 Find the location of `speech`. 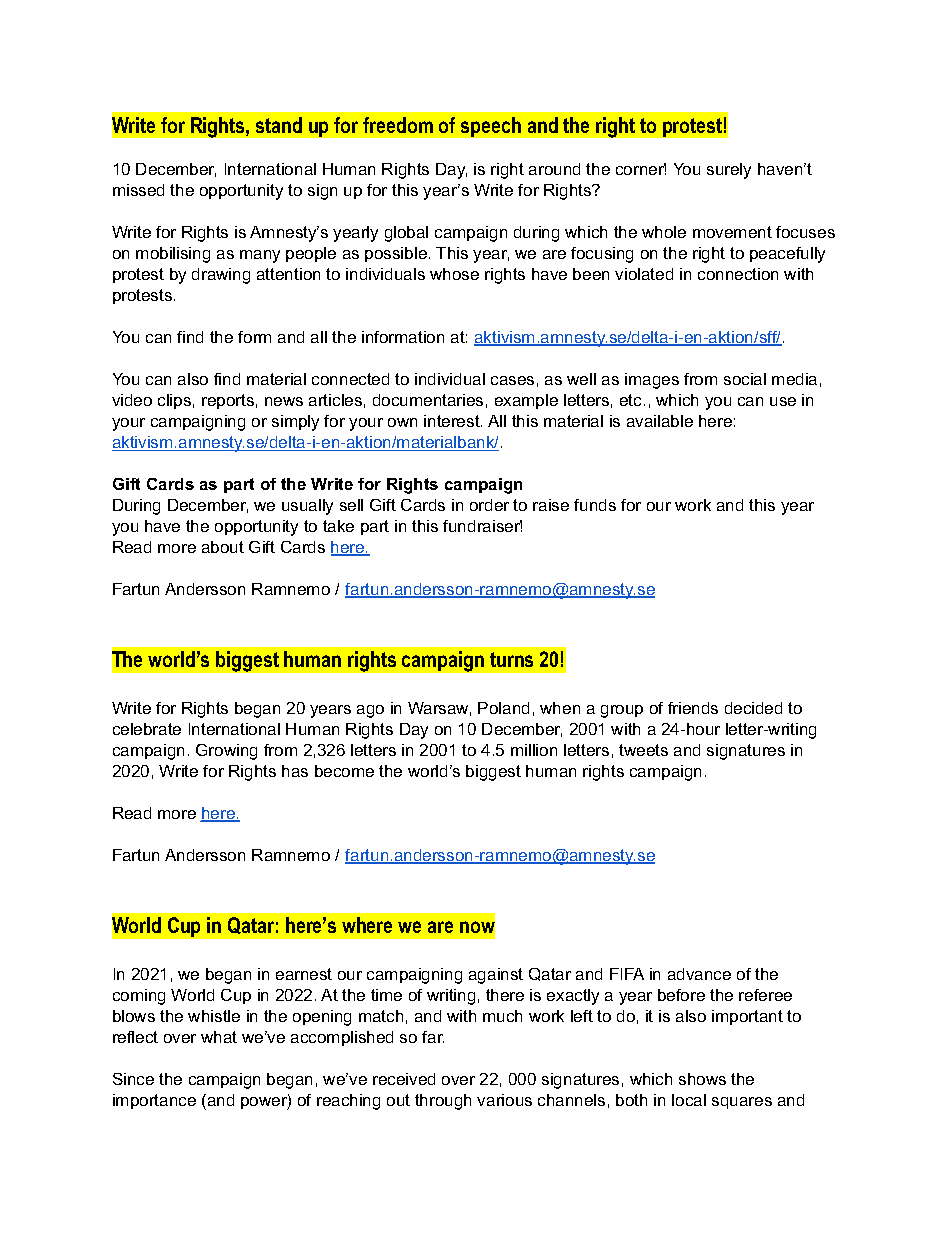

speech is located at coordinates (491, 127).
